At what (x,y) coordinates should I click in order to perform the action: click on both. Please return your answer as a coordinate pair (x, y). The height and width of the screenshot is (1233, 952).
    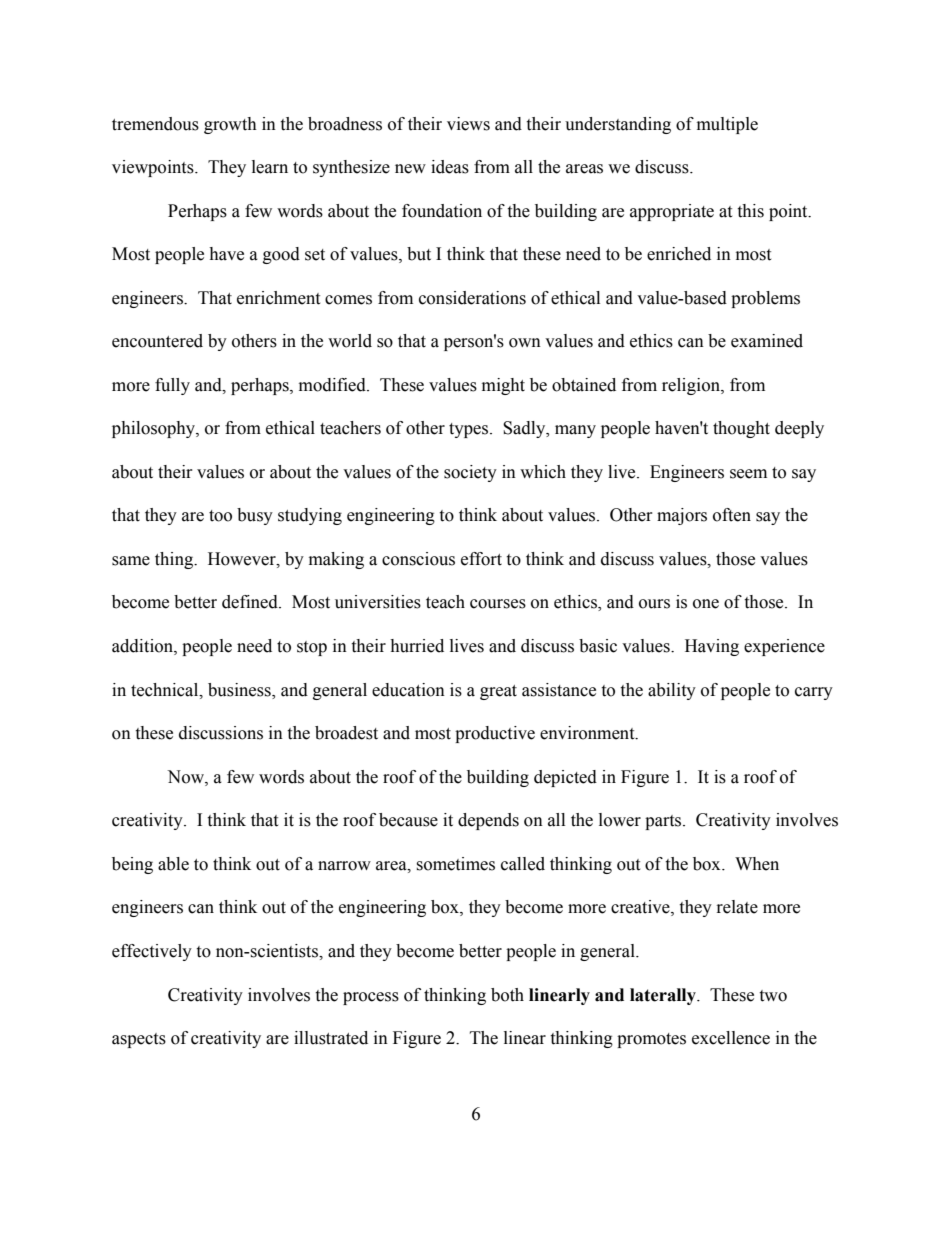
    Looking at the image, I should click on (507, 995).
